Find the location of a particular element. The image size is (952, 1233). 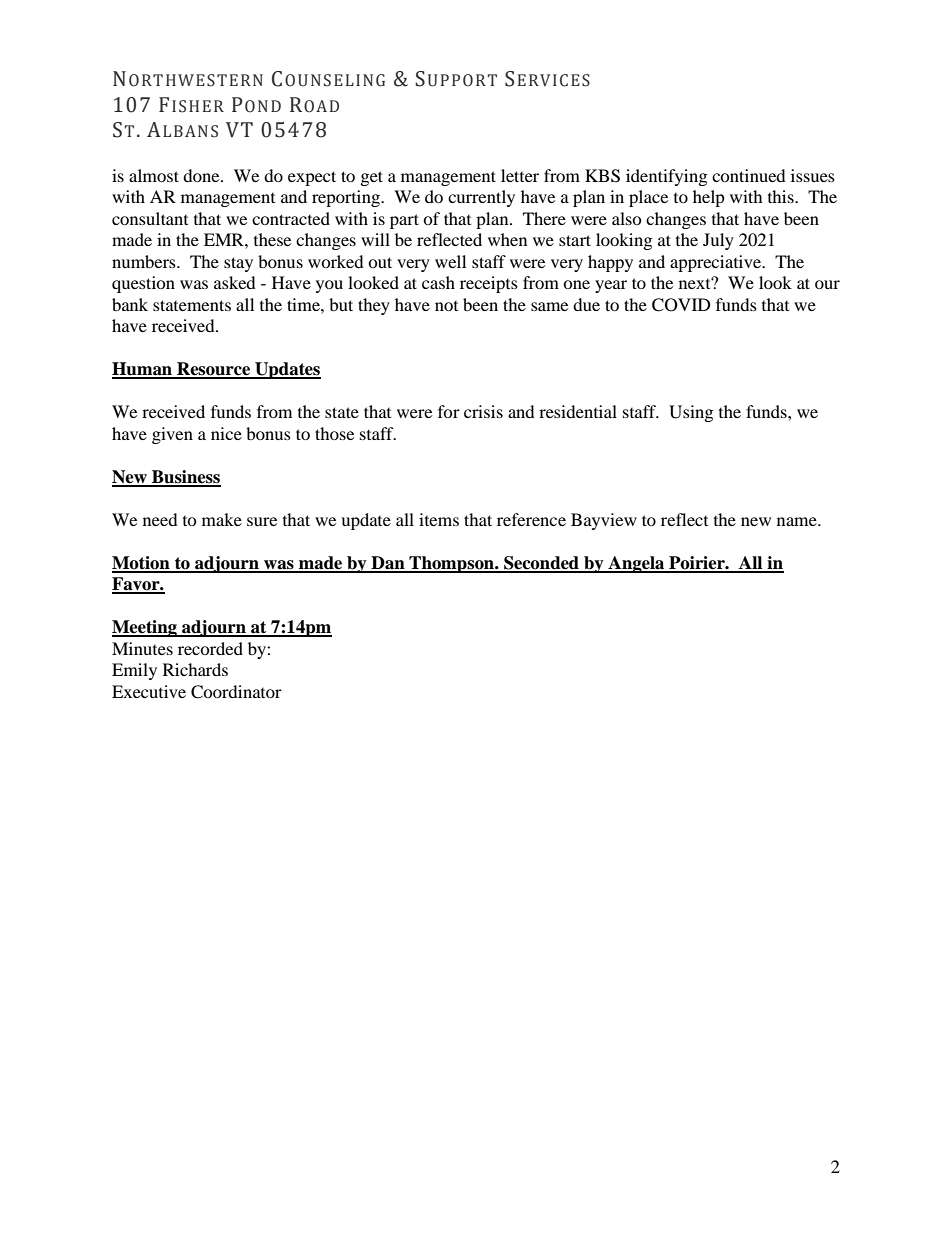

Richards is located at coordinates (195, 669).
